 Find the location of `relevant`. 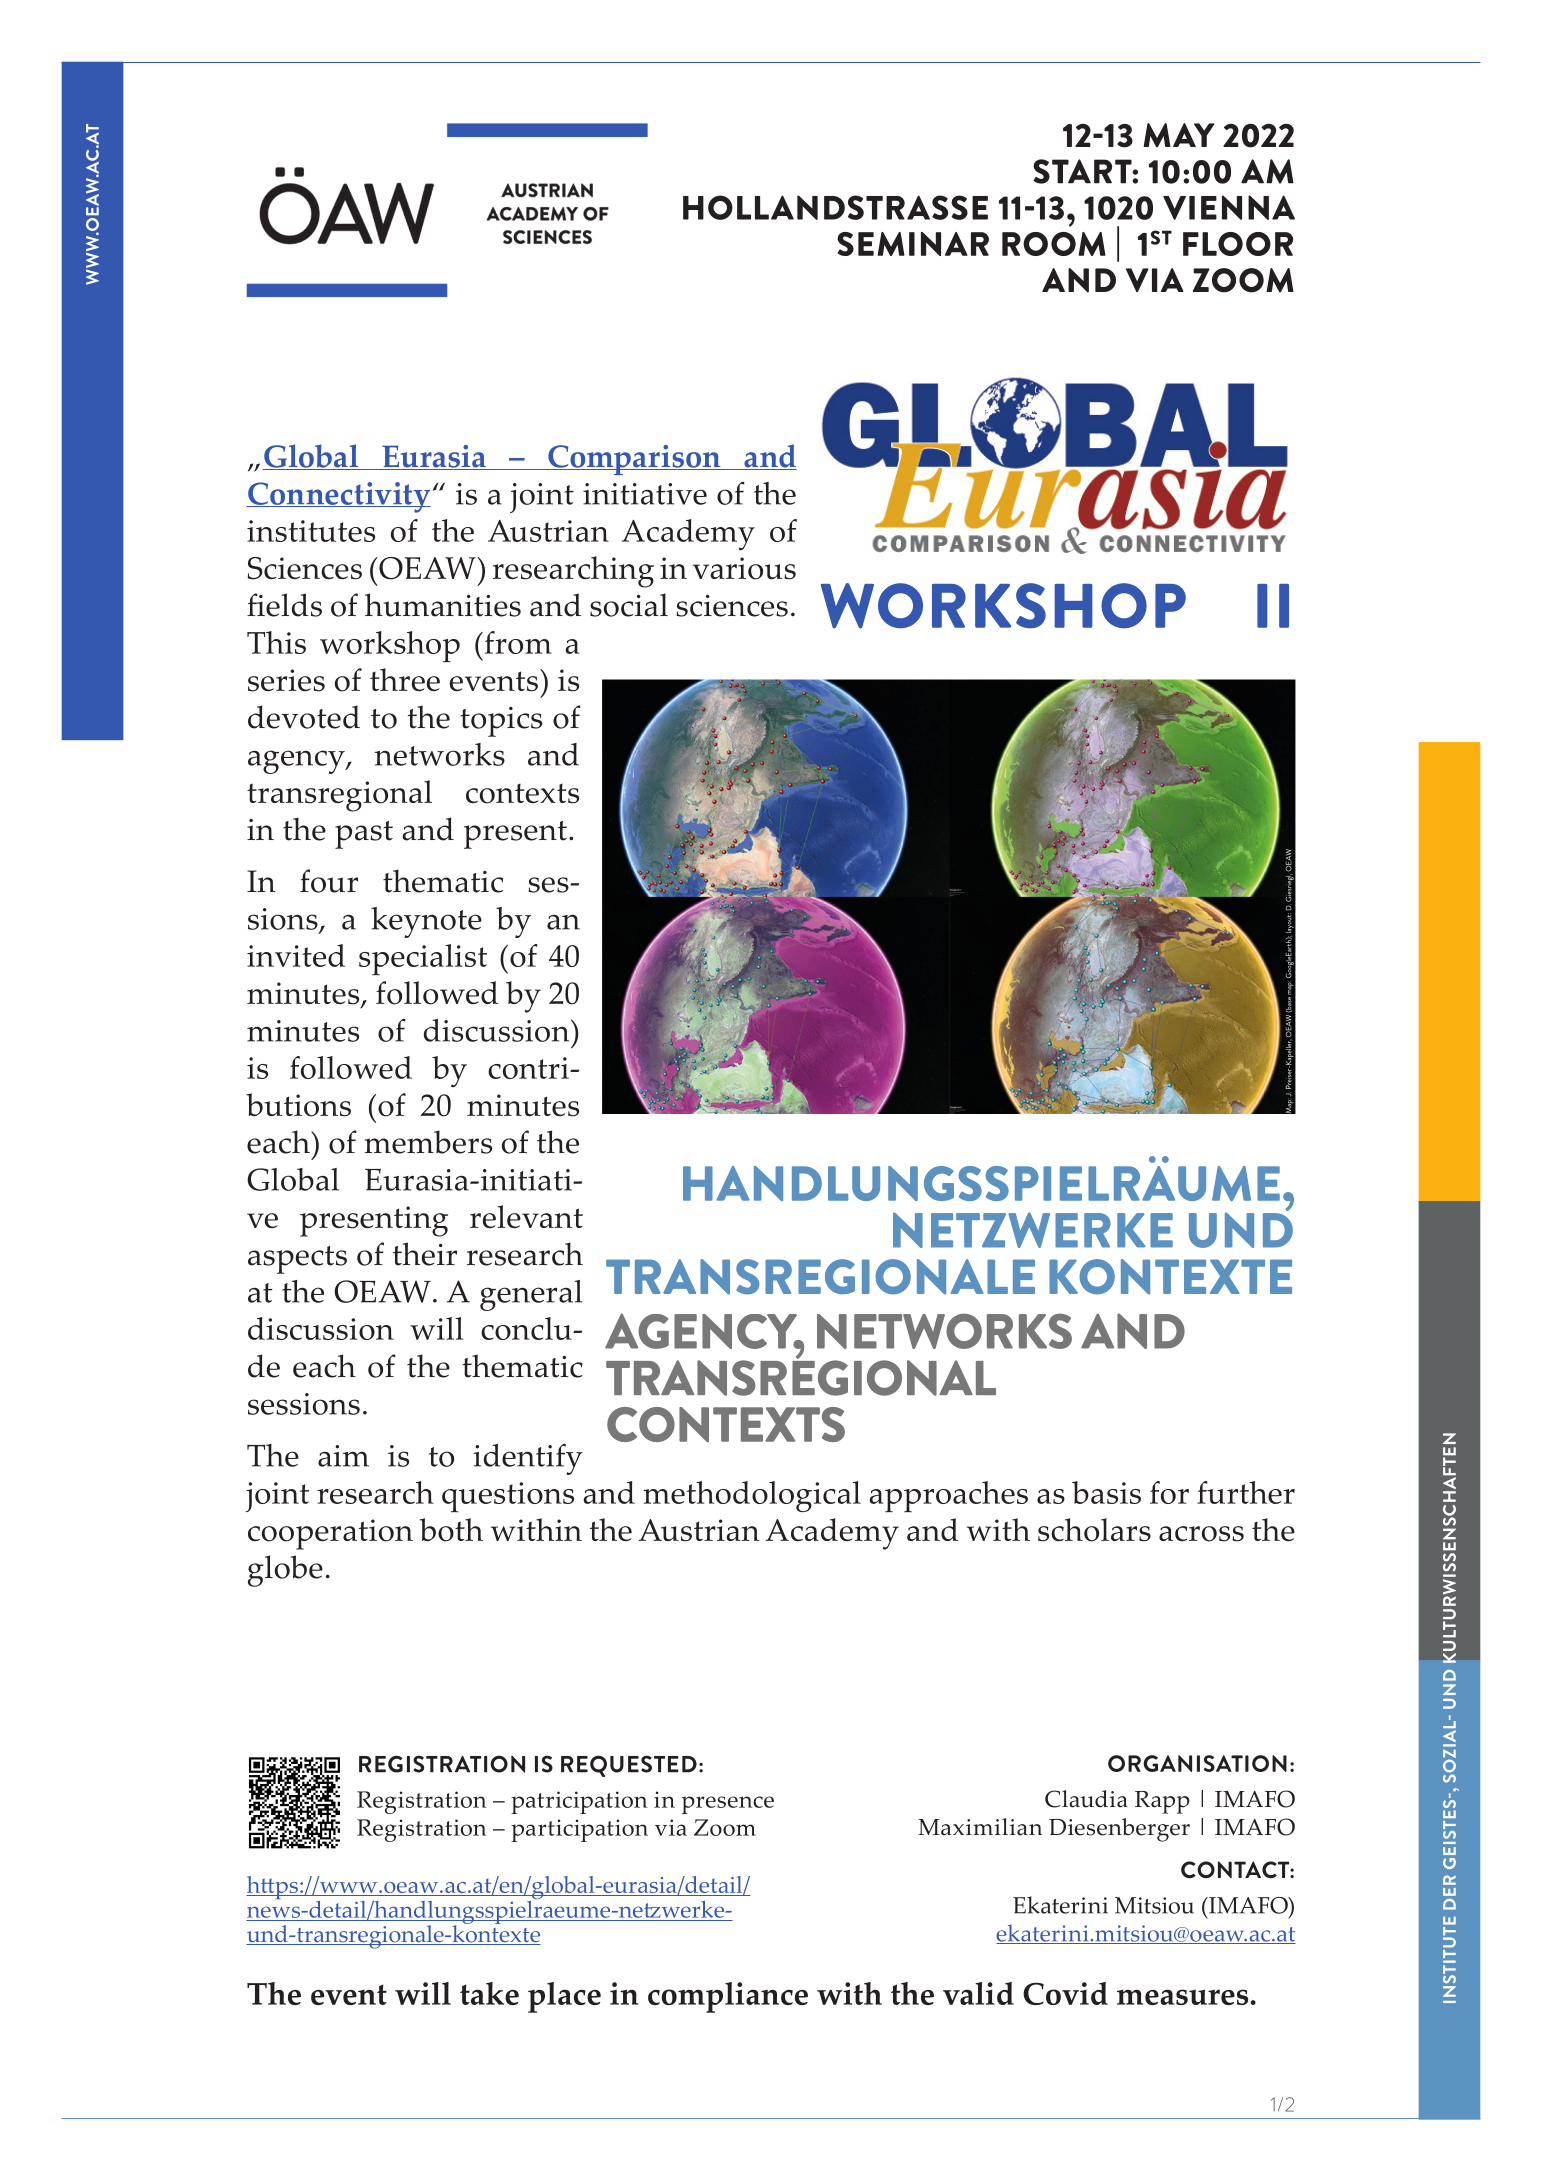

relevant is located at coordinates (526, 1216).
